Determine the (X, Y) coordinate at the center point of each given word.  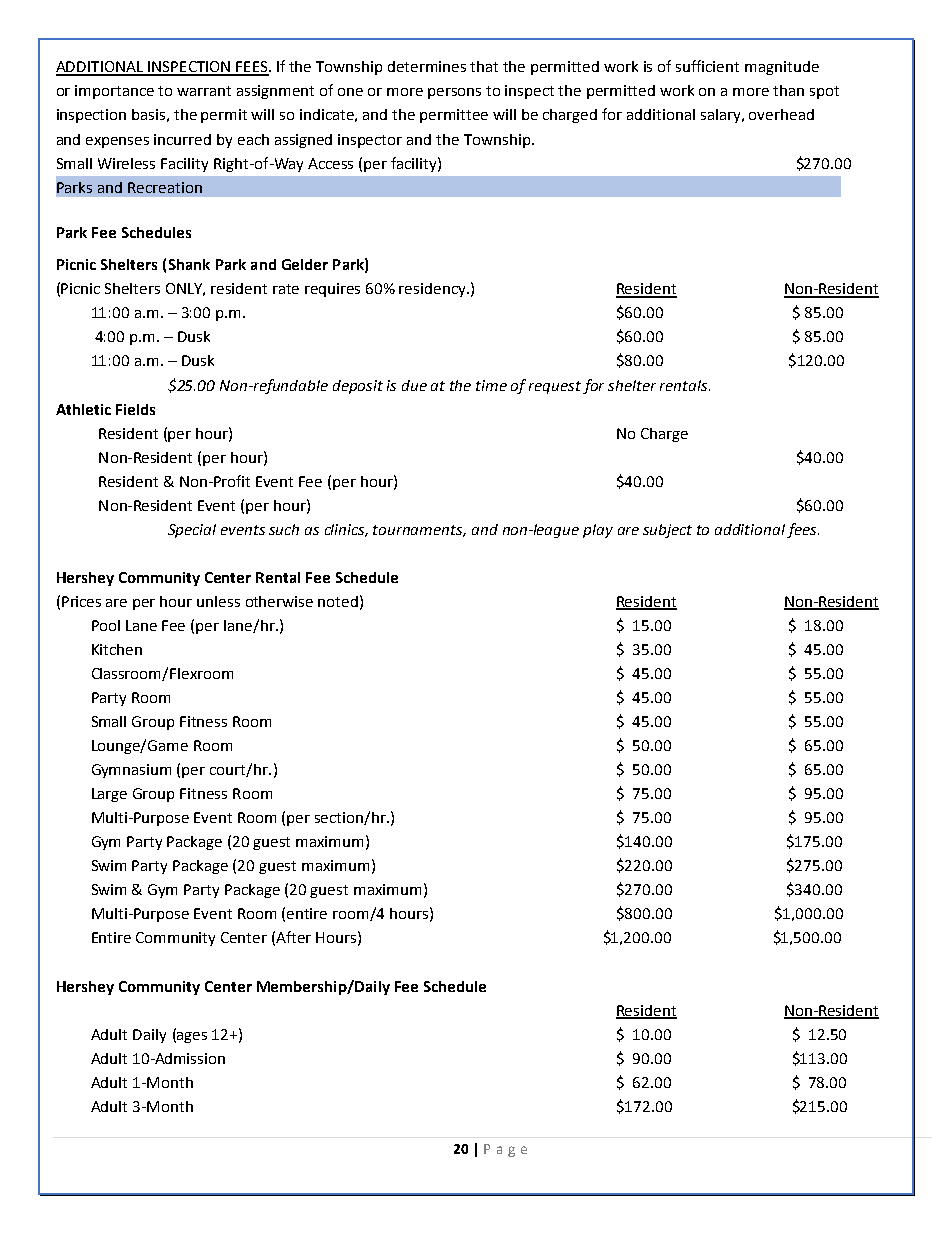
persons (454, 93)
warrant (204, 91)
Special (192, 531)
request (555, 387)
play (598, 531)
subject (667, 531)
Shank (189, 264)
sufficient (707, 66)
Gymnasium (131, 771)
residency (433, 290)
